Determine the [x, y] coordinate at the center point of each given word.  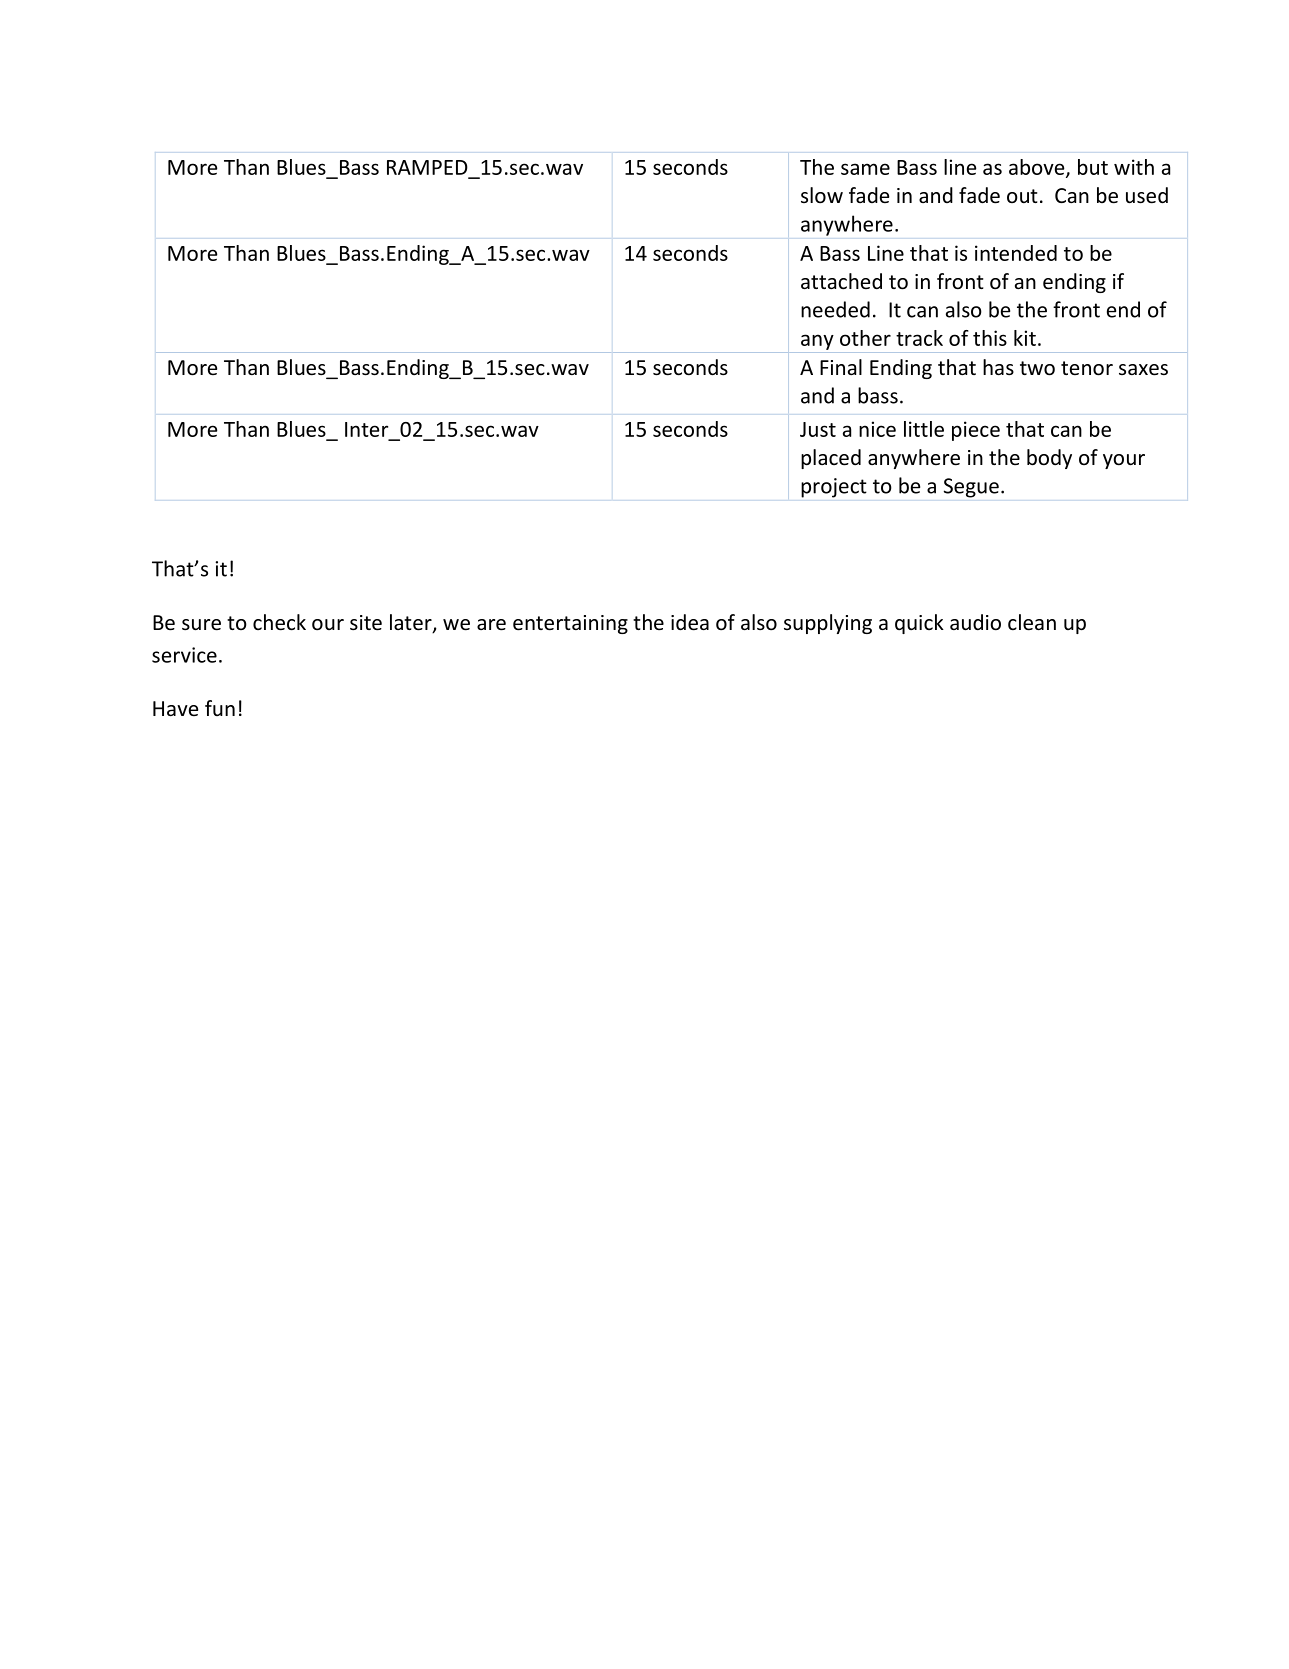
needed [835, 309]
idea [690, 622]
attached [841, 281]
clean [1032, 622]
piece [976, 431]
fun [220, 708]
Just [818, 429]
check [279, 622]
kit [1025, 338]
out [1022, 196]
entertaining [570, 624]
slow [822, 195]
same [865, 169]
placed [831, 459]
